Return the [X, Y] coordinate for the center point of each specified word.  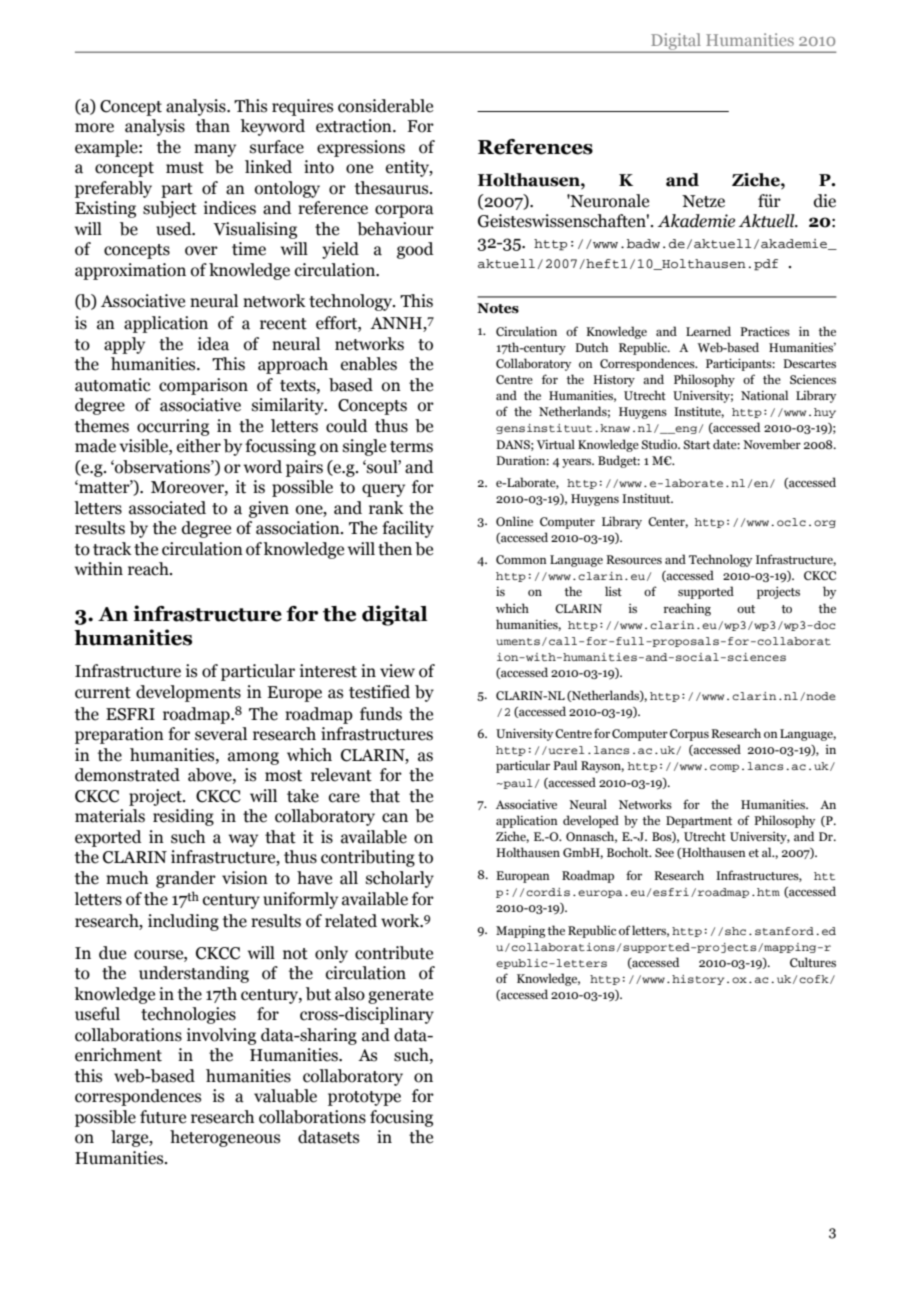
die [825, 201]
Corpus [689, 735]
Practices [765, 331]
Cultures [813, 962]
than [213, 126]
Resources [634, 559]
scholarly [400, 879]
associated [167, 508]
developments [188, 693]
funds [381, 714]
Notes [498, 308]
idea [213, 344]
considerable [385, 106]
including [183, 922]
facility [408, 529]
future [163, 1117]
